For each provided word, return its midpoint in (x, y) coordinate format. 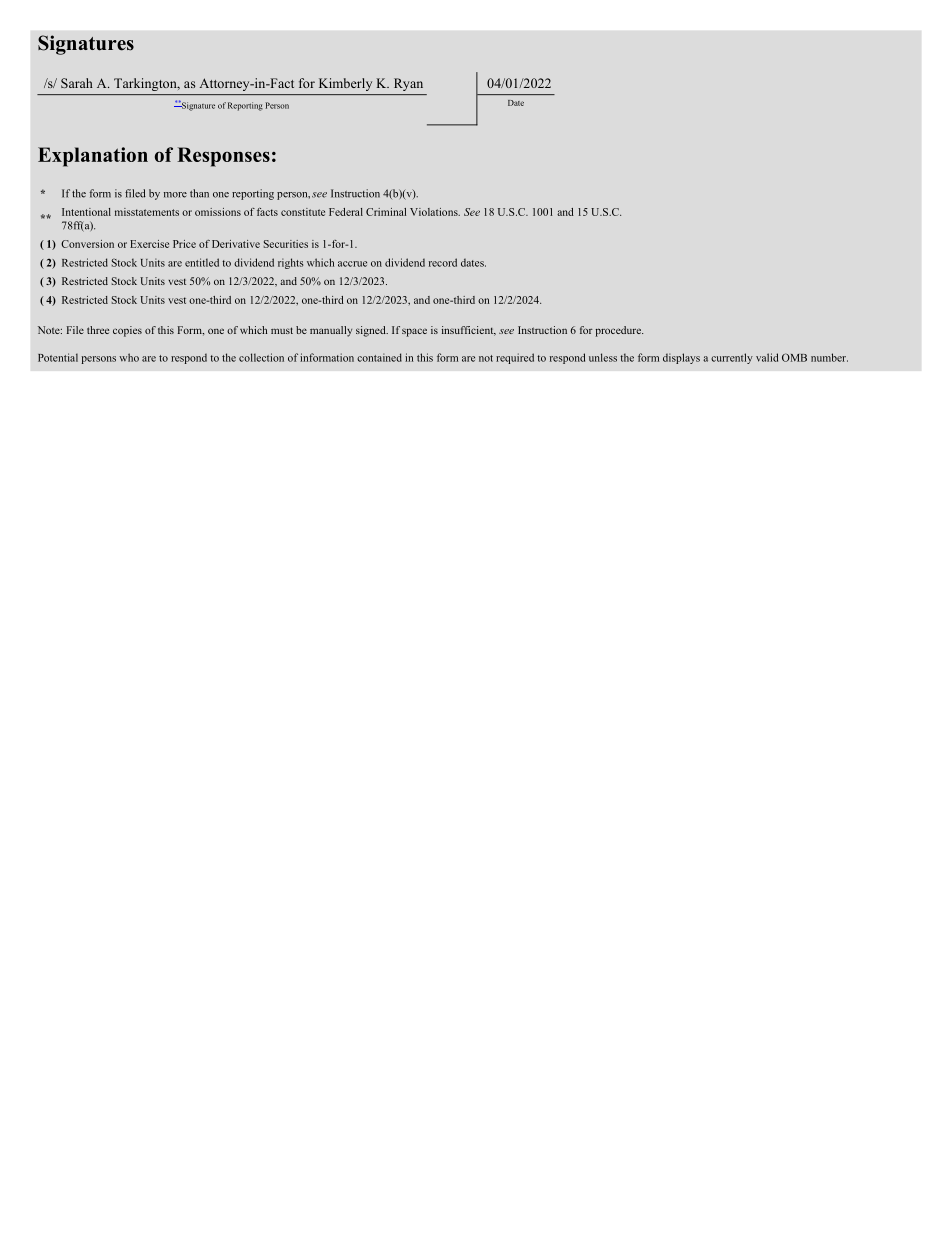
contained (379, 357)
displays (681, 358)
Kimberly (345, 84)
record (443, 262)
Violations (435, 212)
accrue (352, 264)
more (175, 195)
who (129, 357)
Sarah (77, 83)
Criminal (386, 212)
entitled (202, 262)
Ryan (408, 84)
